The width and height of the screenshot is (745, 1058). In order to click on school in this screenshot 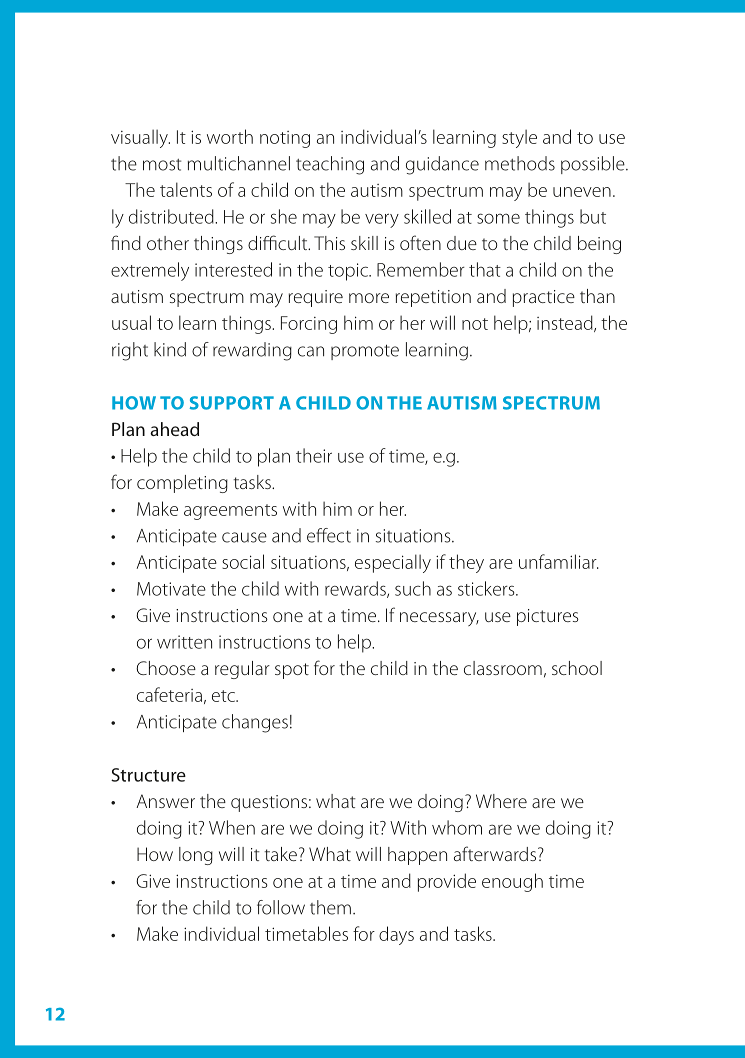, I will do `click(577, 668)`.
